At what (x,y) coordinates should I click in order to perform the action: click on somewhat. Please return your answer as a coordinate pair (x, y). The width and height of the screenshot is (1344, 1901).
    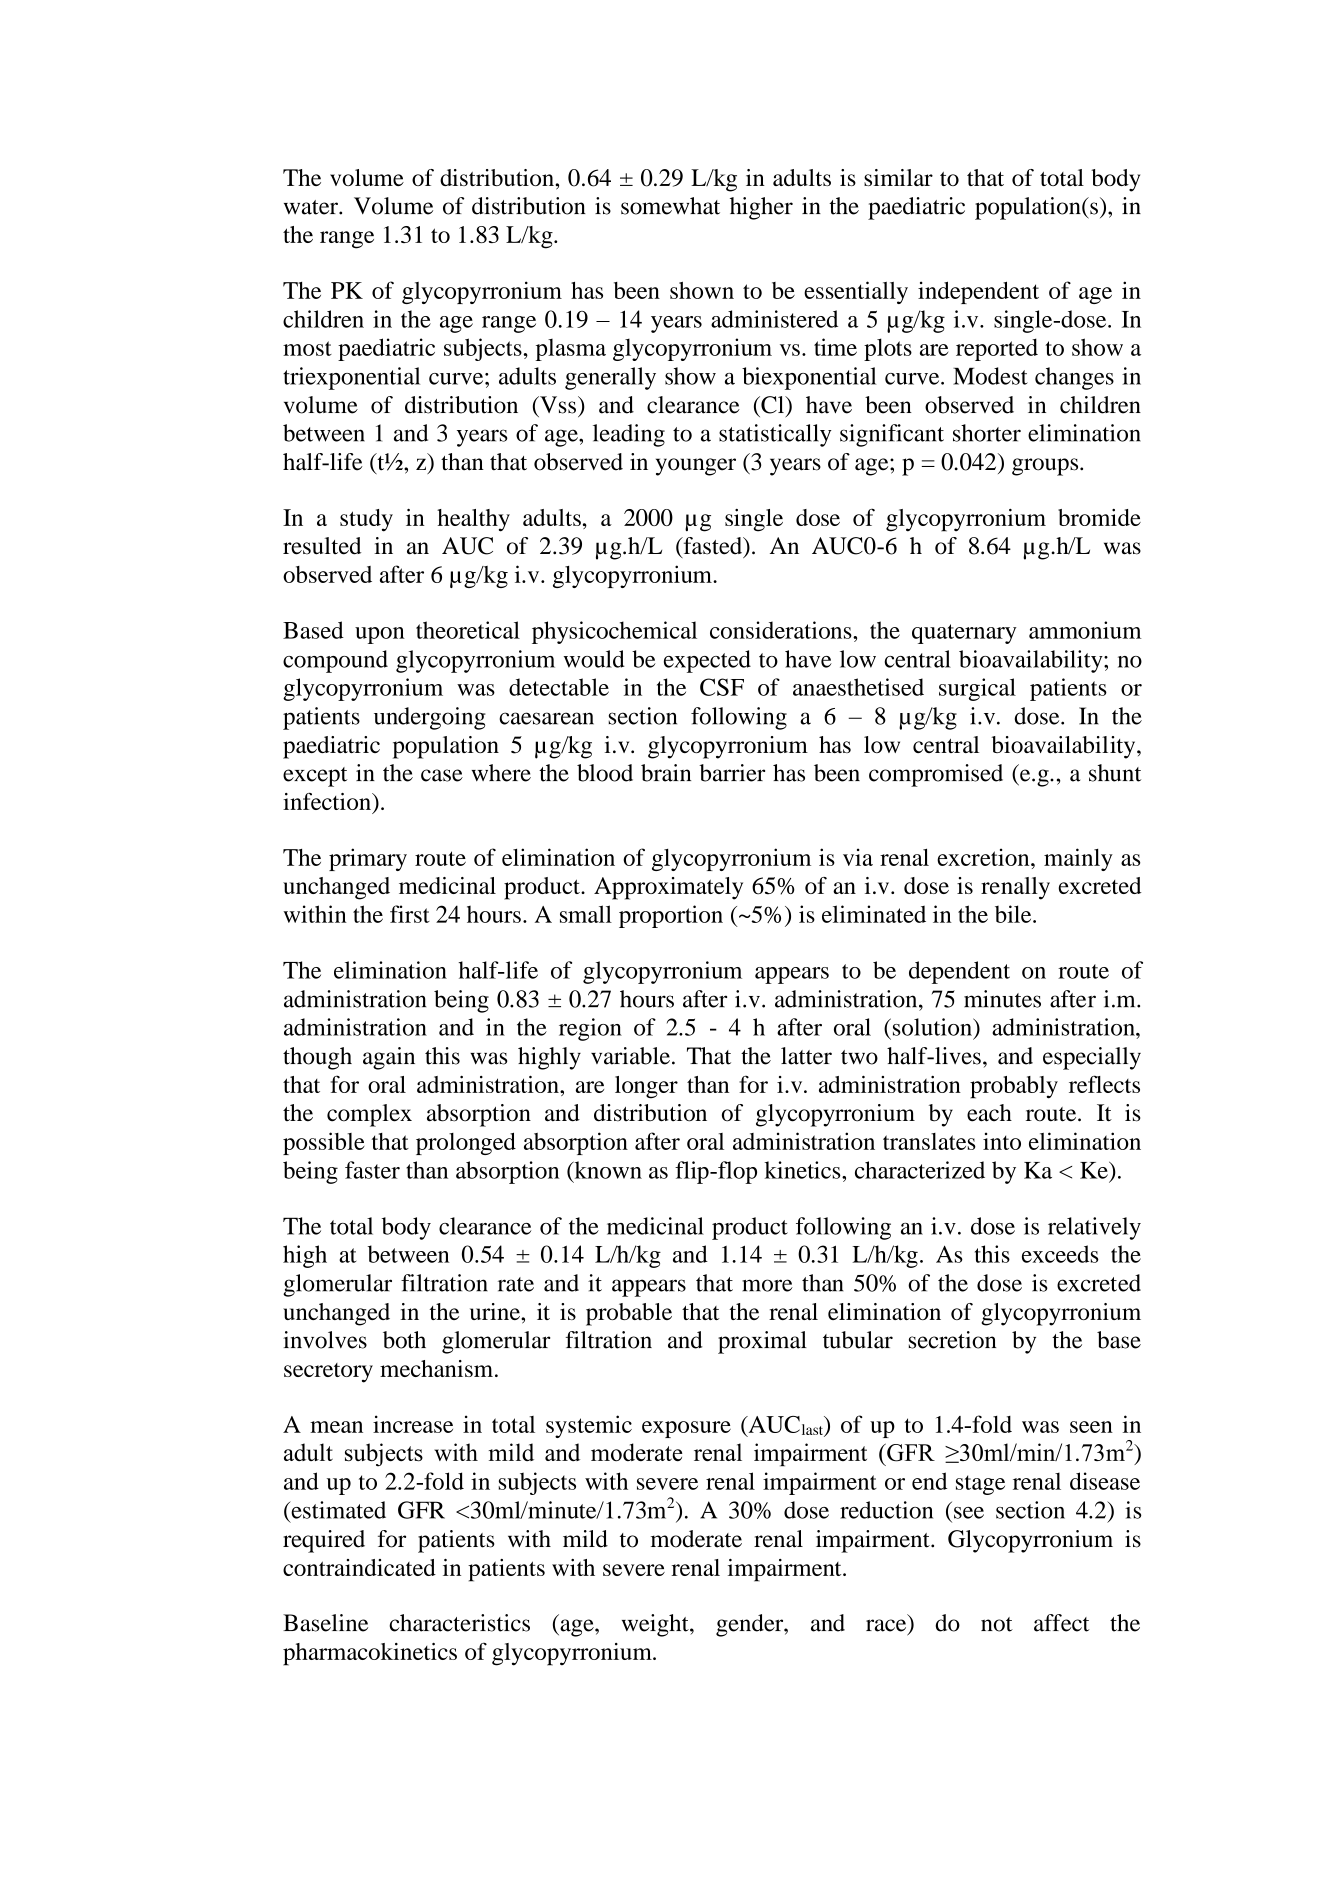
    Looking at the image, I should click on (670, 206).
